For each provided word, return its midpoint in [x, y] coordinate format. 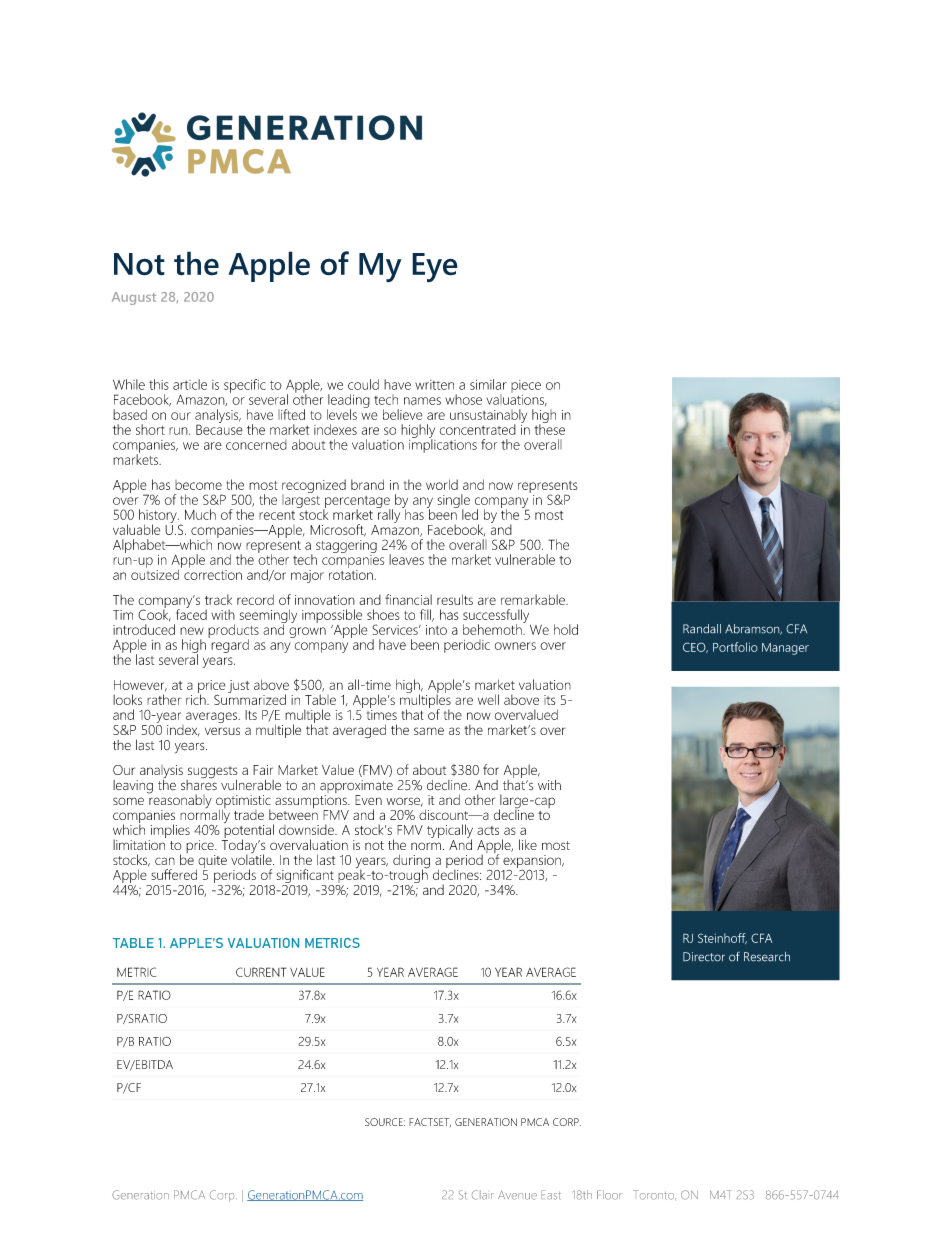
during [411, 862]
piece [526, 386]
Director [704, 957]
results [455, 599]
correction [213, 573]
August [134, 298]
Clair [483, 1195]
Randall [702, 629]
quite [211, 863]
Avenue [517, 1195]
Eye [435, 268]
